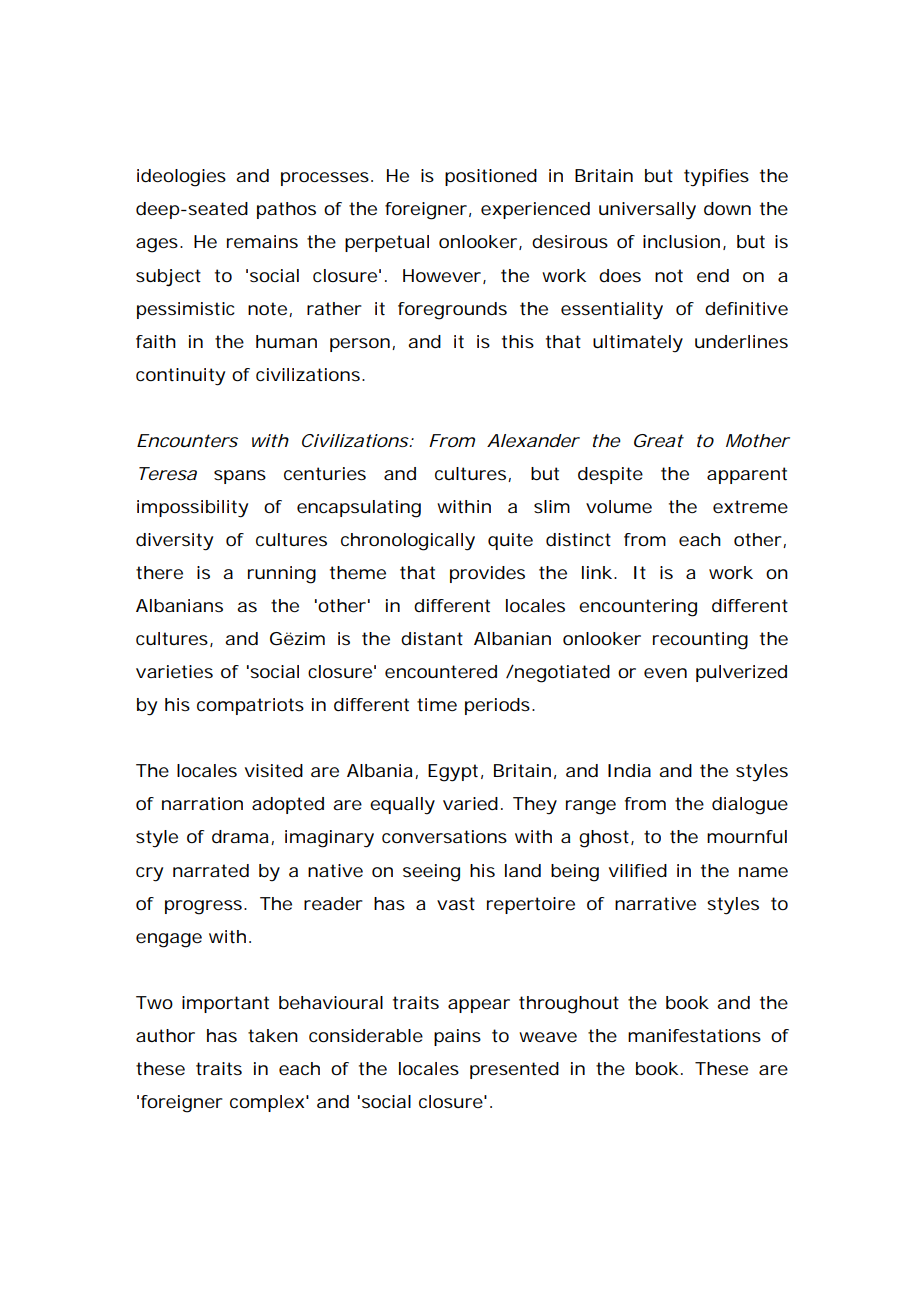 The width and height of the page is (924, 1308). What do you see at coordinates (181, 178) in the page?
I see `ideologies` at bounding box center [181, 178].
